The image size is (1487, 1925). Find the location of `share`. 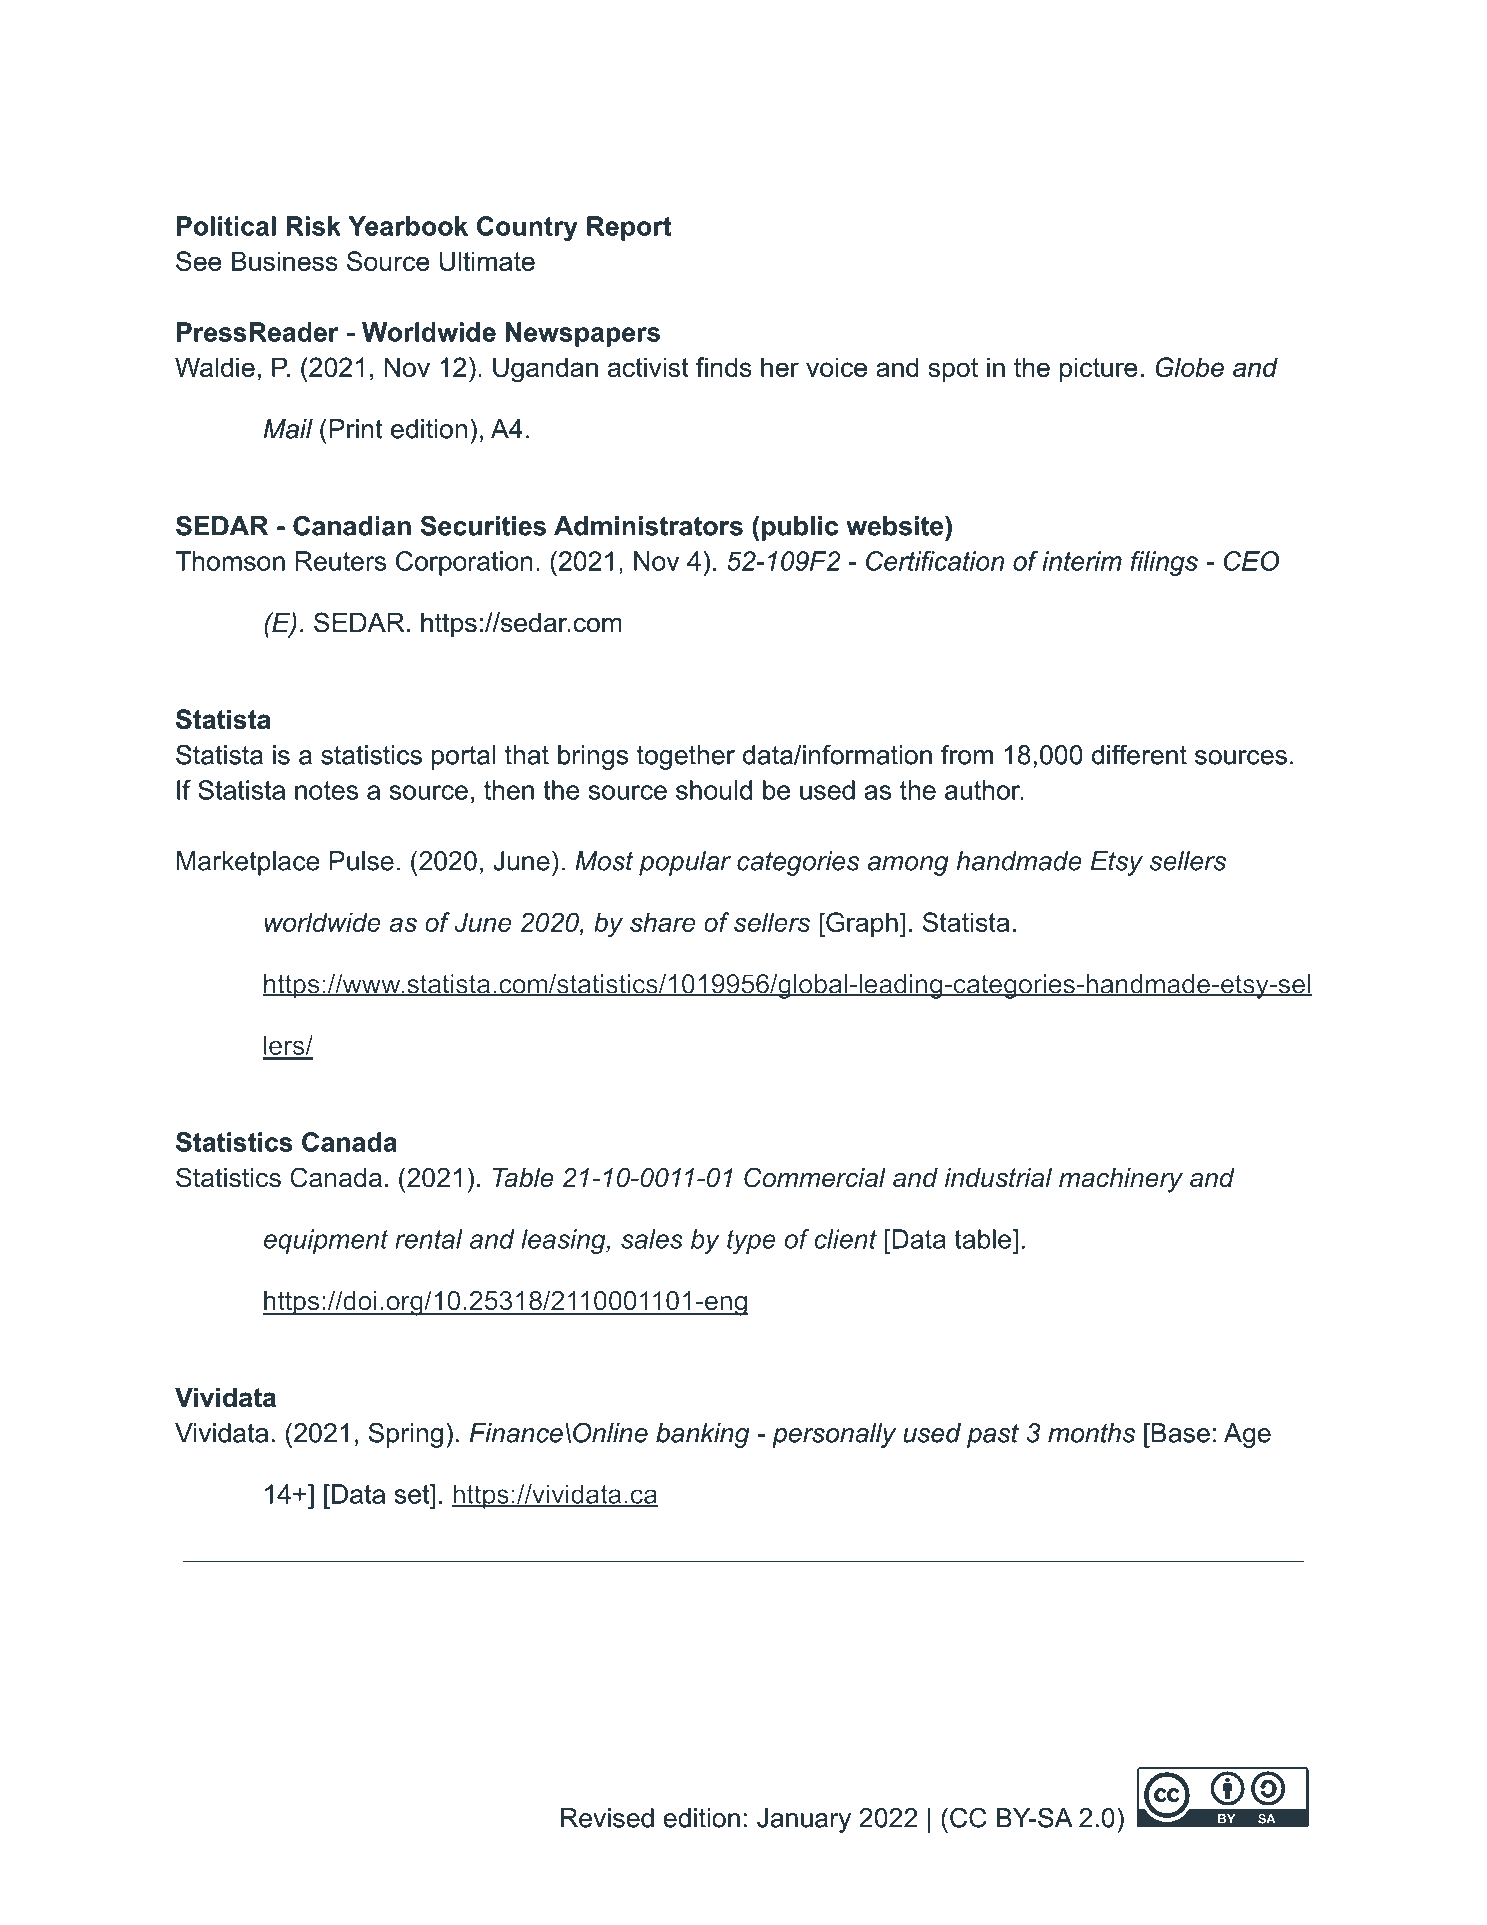

share is located at coordinates (662, 922).
